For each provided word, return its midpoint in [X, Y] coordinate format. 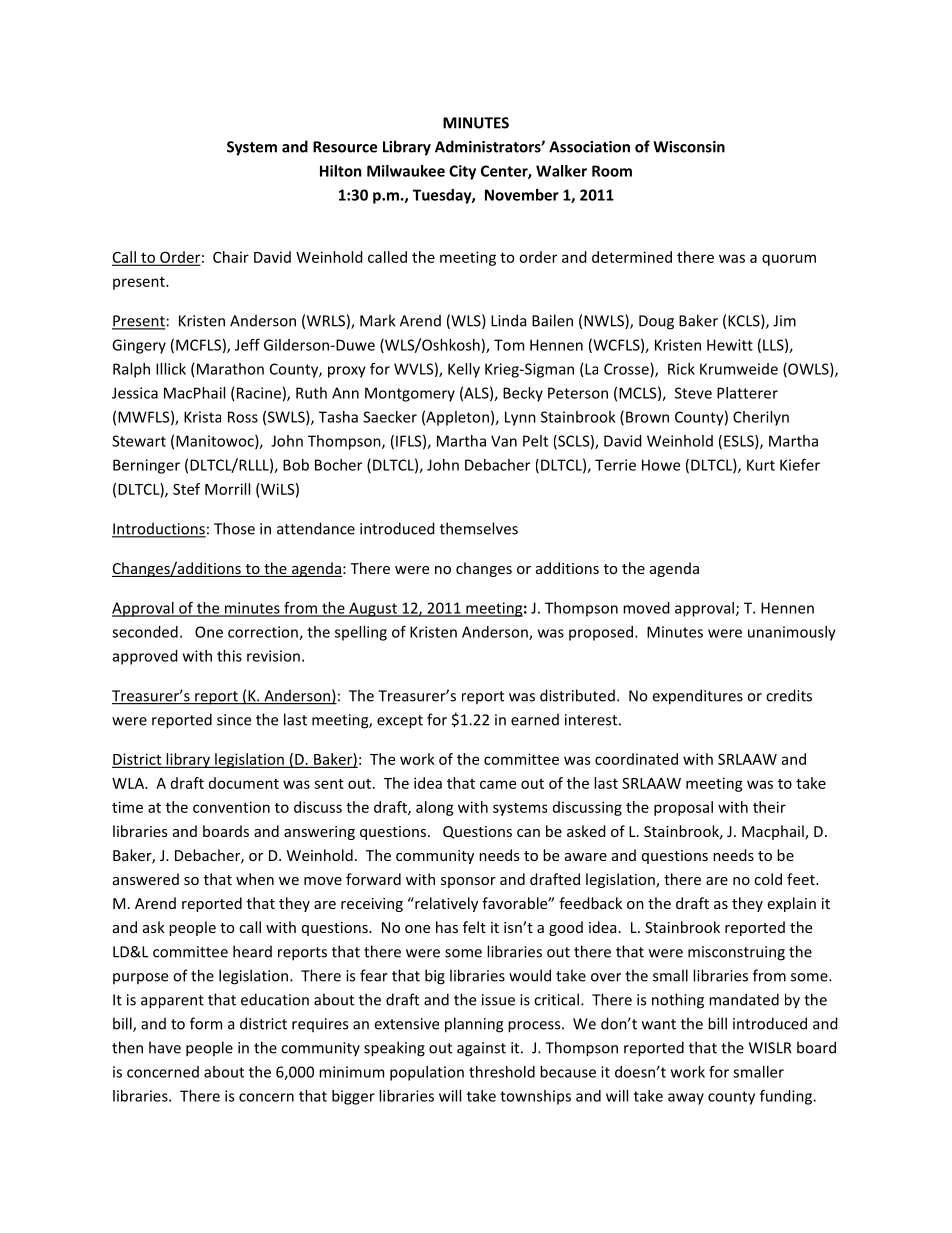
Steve [693, 393]
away [686, 1099]
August [373, 609]
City [462, 172]
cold [768, 879]
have [165, 1047]
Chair [231, 257]
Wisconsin [689, 147]
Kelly [464, 370]
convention [231, 807]
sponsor [468, 882]
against [481, 1049]
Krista [202, 417]
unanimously [792, 633]
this [229, 656]
